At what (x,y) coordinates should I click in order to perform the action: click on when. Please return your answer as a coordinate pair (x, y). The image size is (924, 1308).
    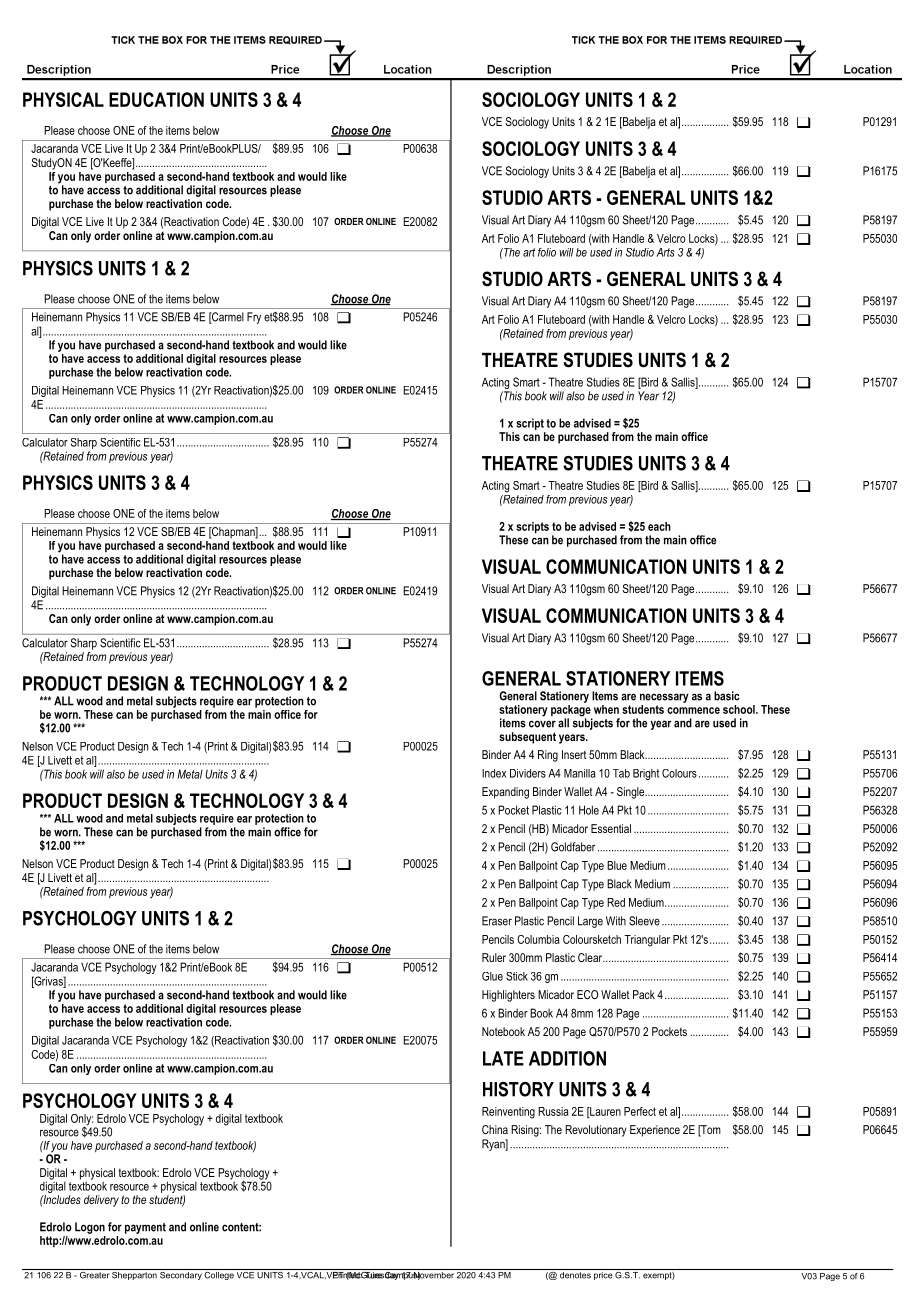
    Looking at the image, I should click on (606, 709).
